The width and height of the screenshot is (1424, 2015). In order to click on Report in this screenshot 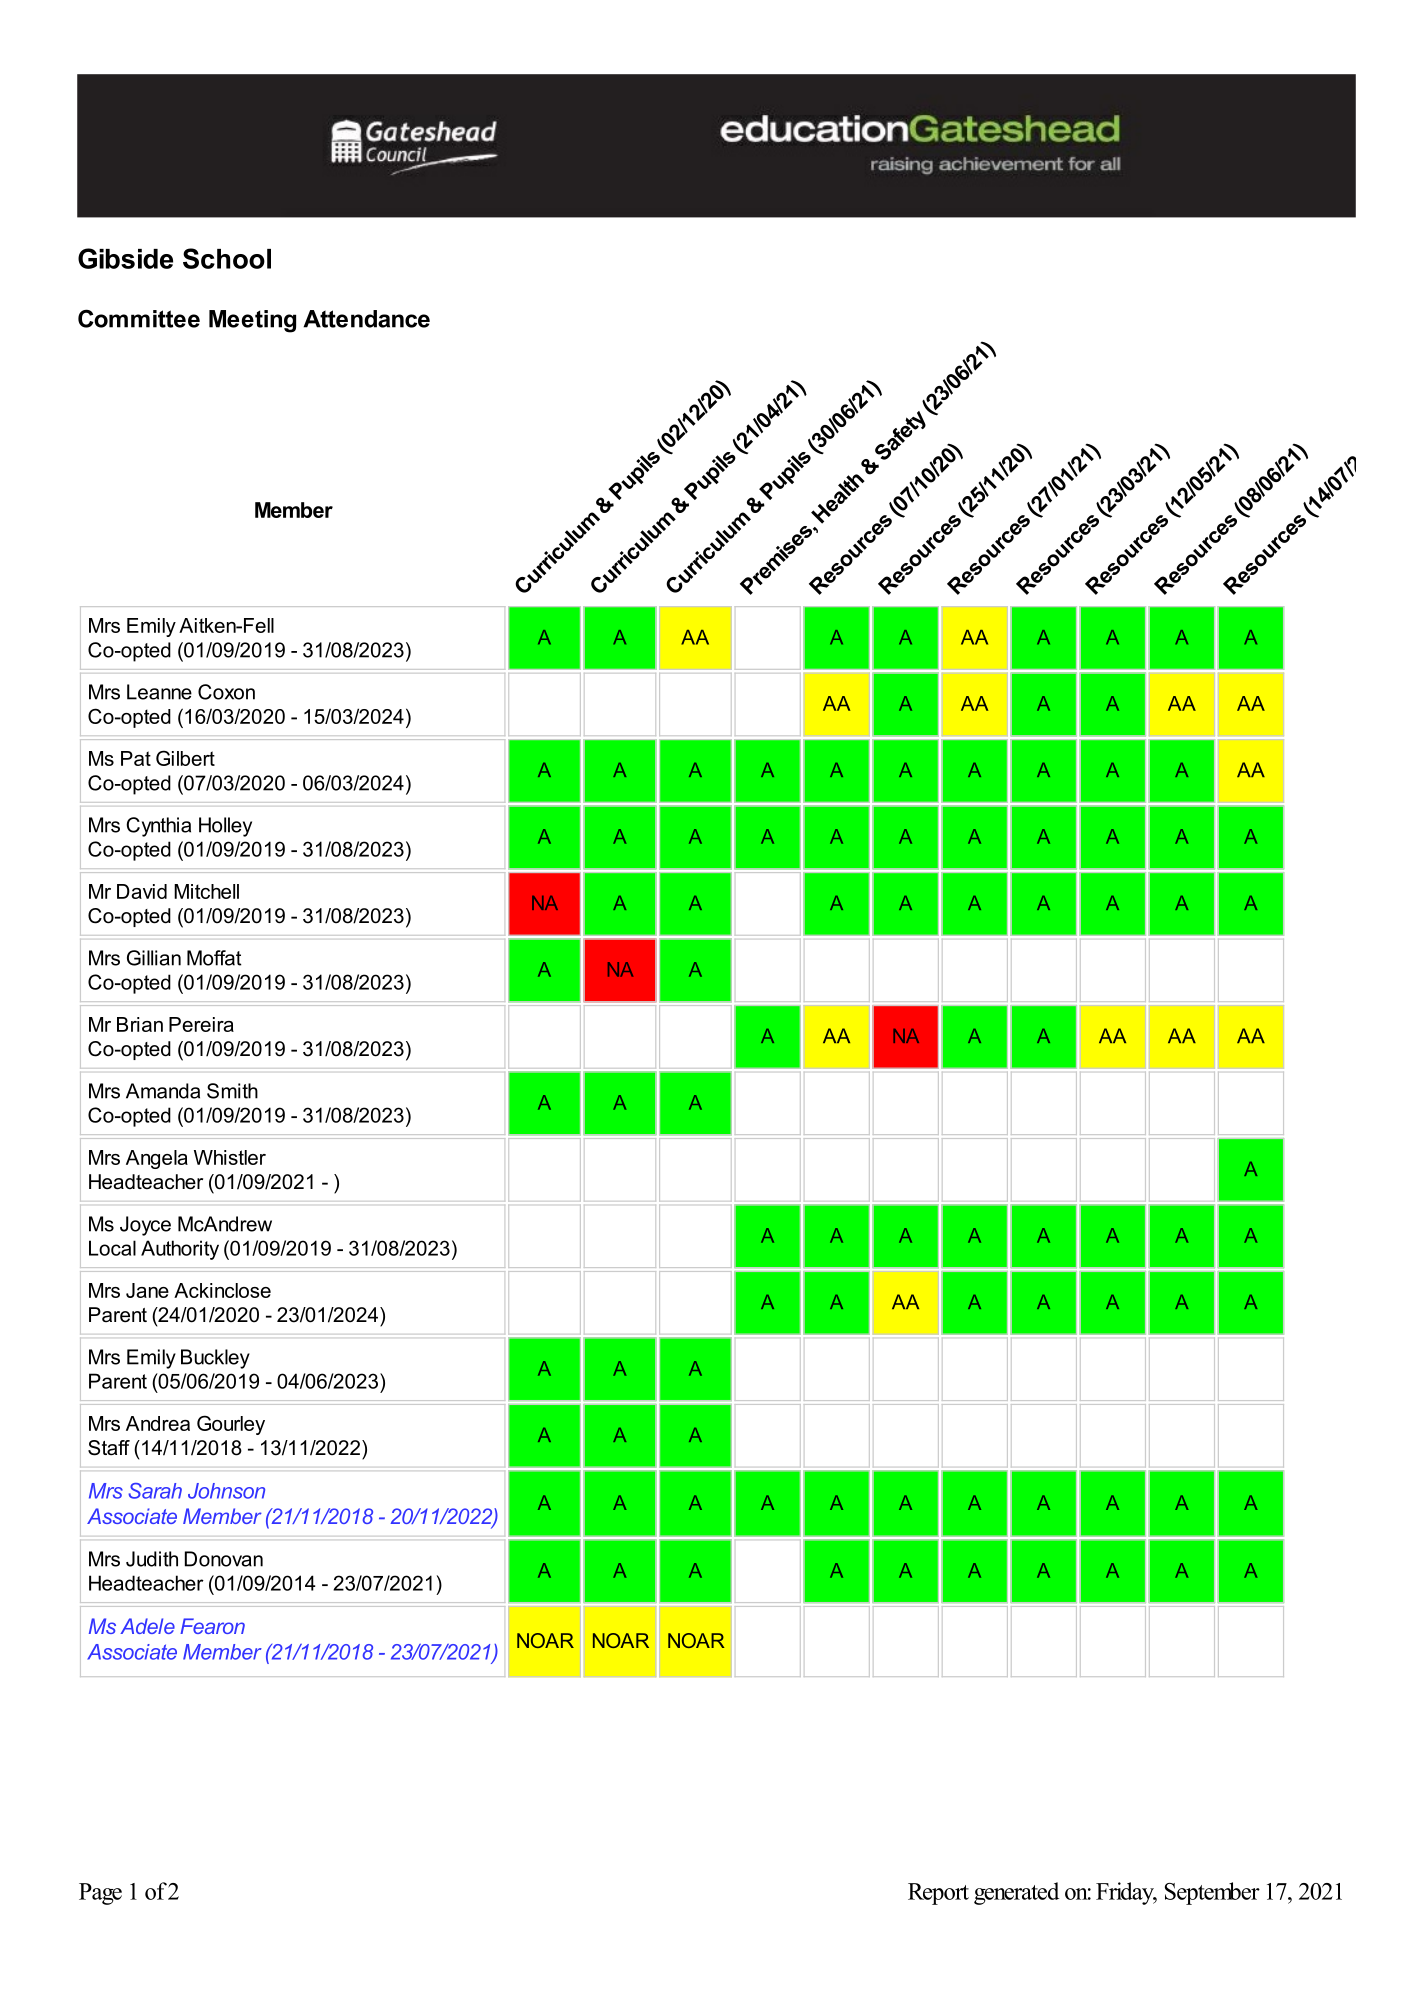, I will do `click(938, 1894)`.
